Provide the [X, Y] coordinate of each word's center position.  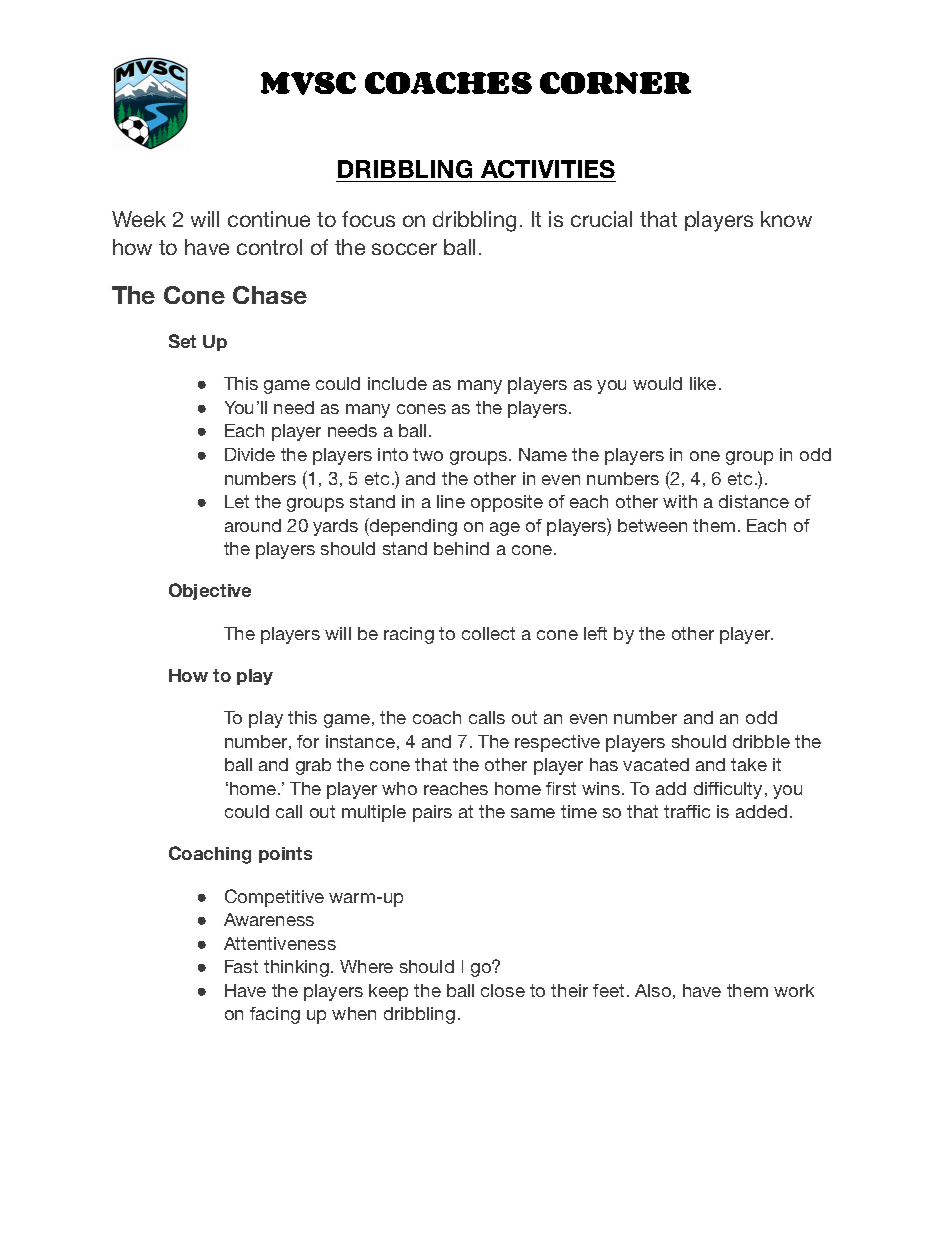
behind [461, 548]
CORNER [615, 83]
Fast [241, 966]
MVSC [308, 83]
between [652, 525]
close [503, 990]
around [253, 525]
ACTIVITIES [548, 169]
